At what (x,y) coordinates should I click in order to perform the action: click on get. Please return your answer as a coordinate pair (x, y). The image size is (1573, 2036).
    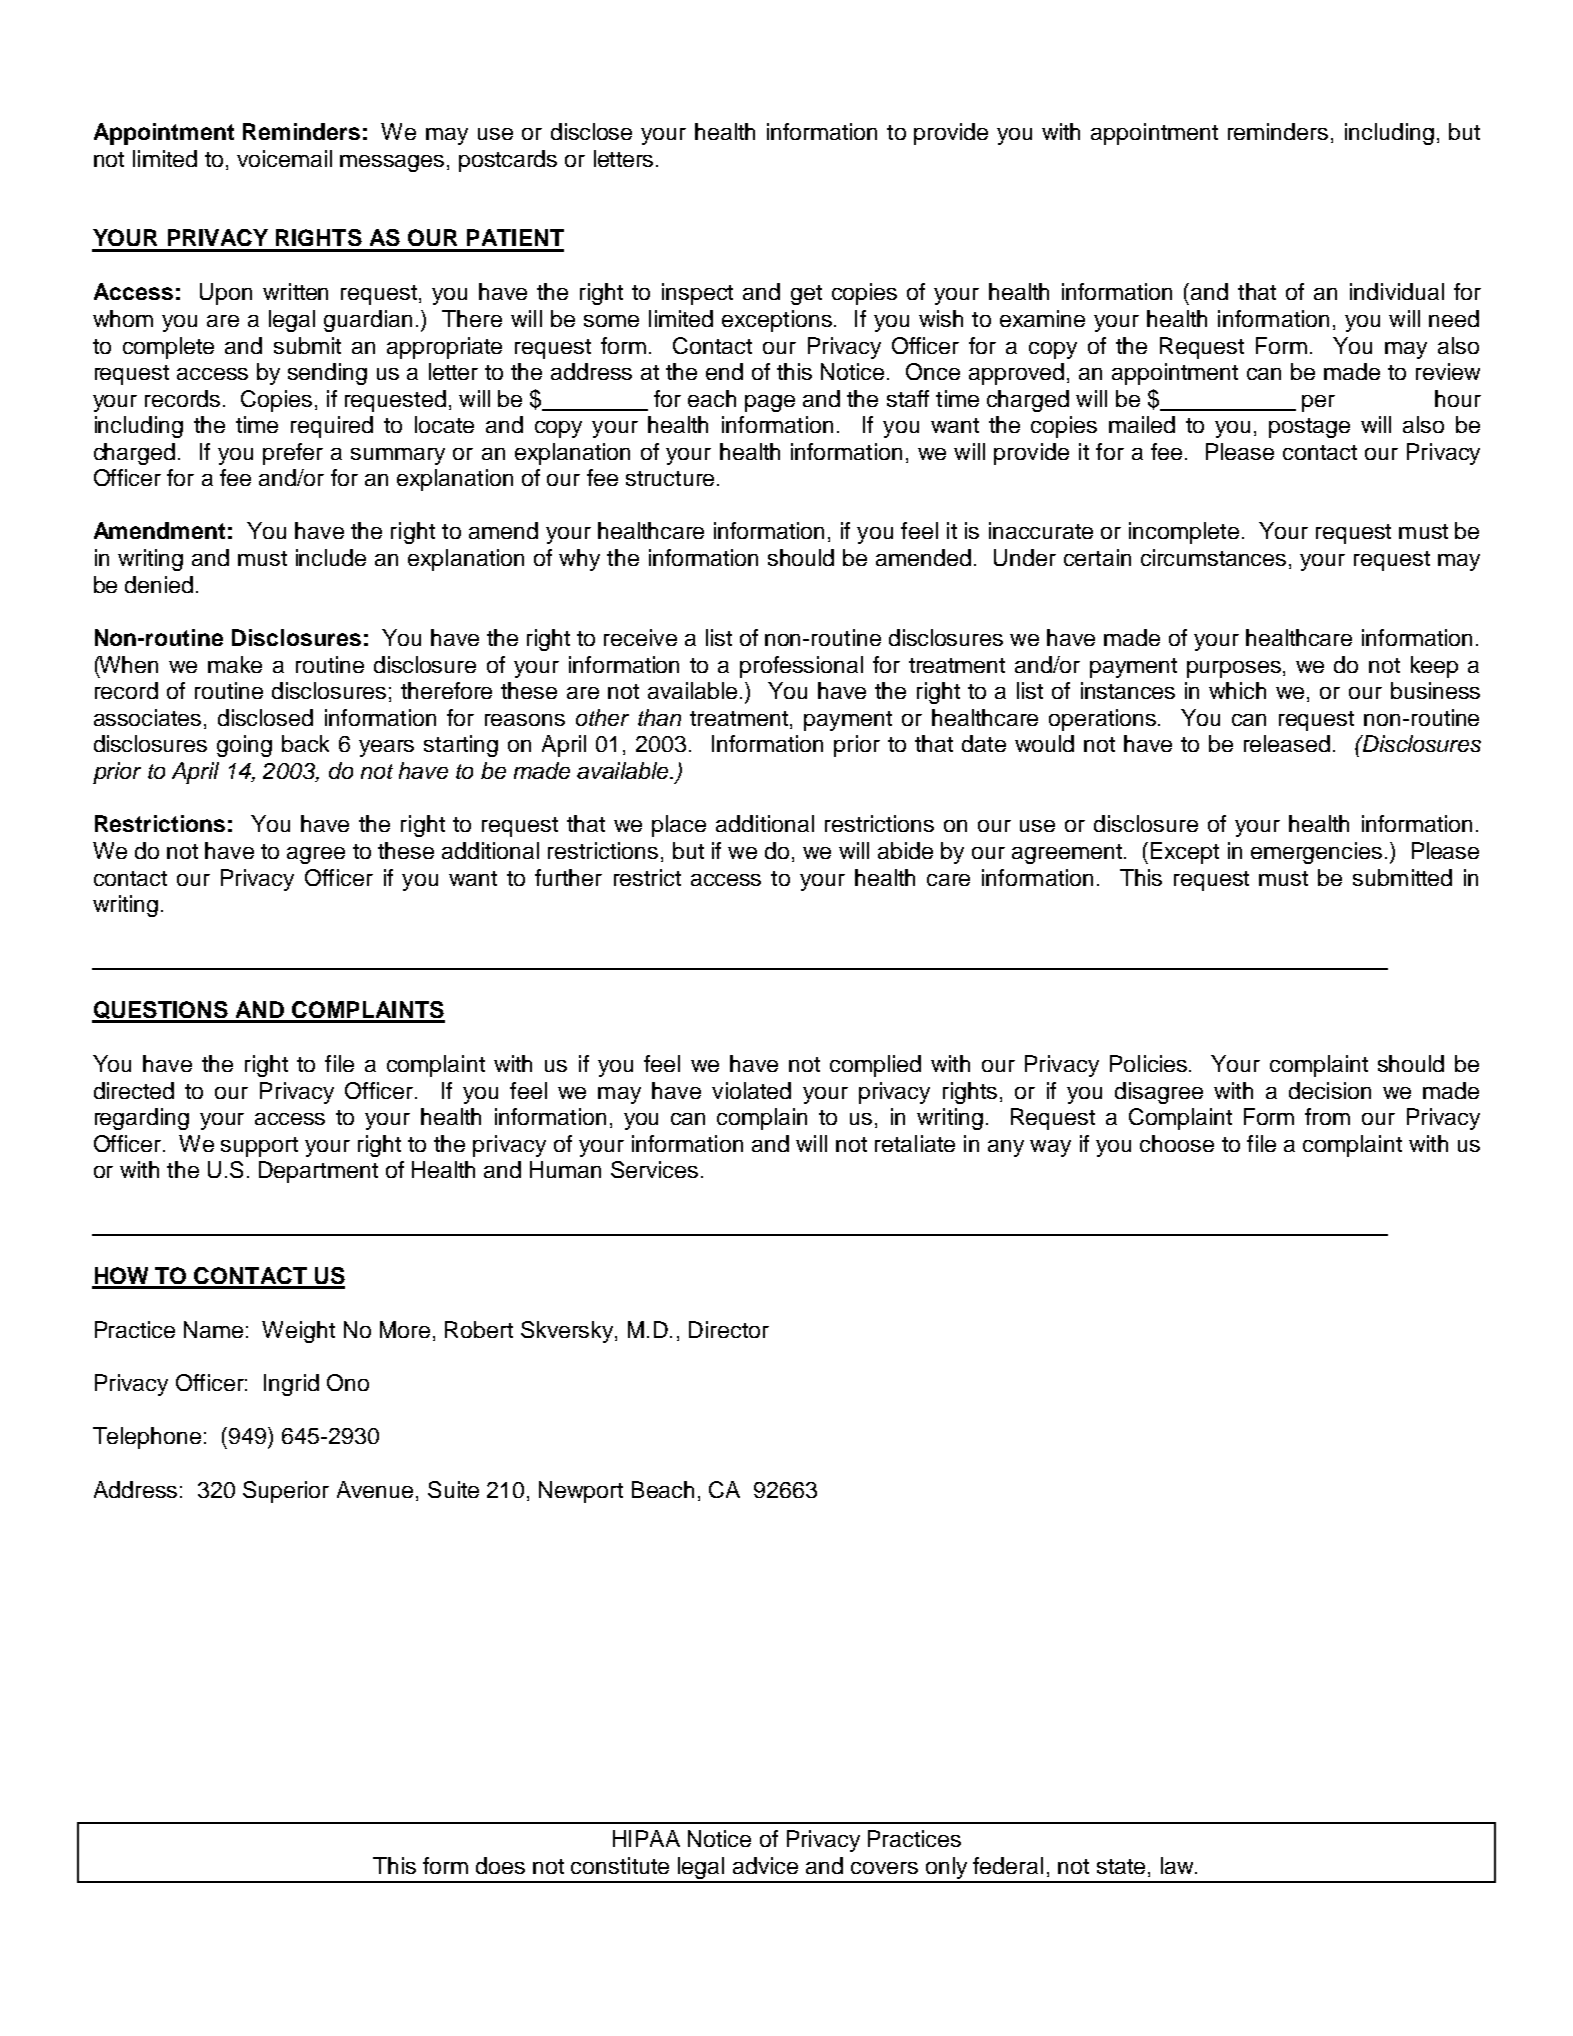
    Looking at the image, I should click on (806, 295).
